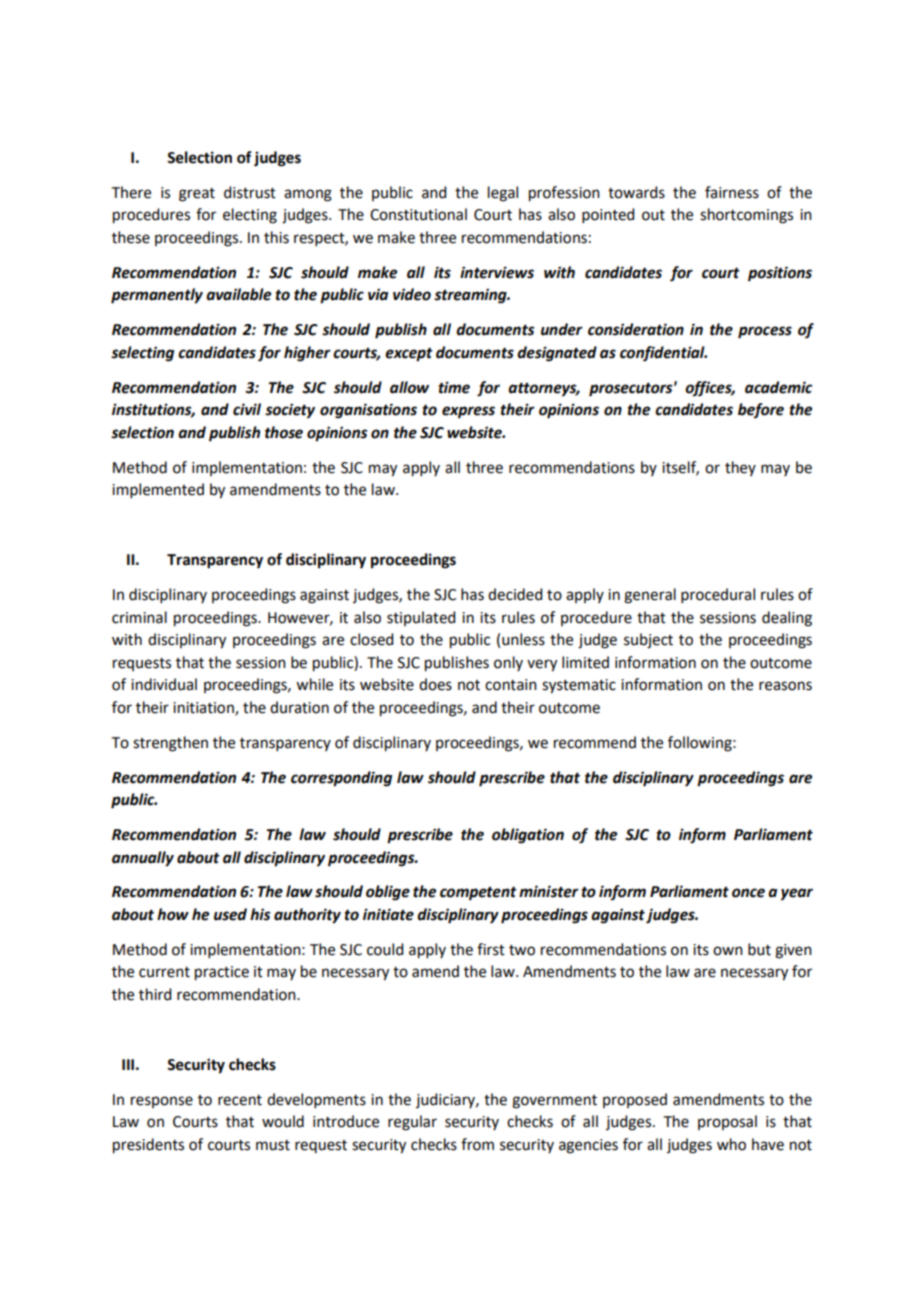 The height and width of the page is (1308, 924). What do you see at coordinates (477, 1144) in the page?
I see `from` at bounding box center [477, 1144].
